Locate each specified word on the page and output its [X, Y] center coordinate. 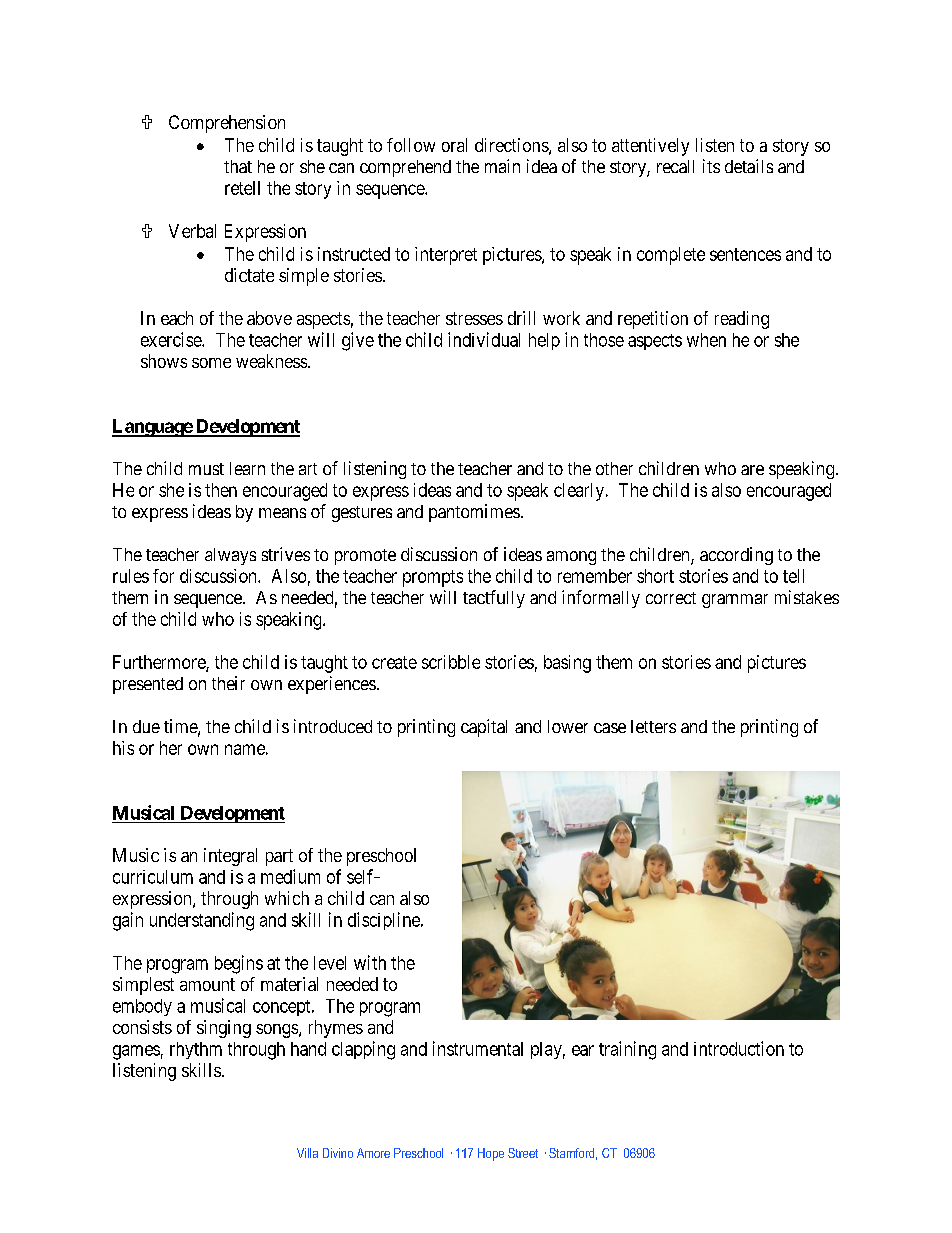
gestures [362, 514]
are [752, 470]
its [711, 166]
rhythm [196, 1050]
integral [230, 857]
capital [484, 728]
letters [653, 726]
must [206, 469]
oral [454, 145]
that [238, 166]
